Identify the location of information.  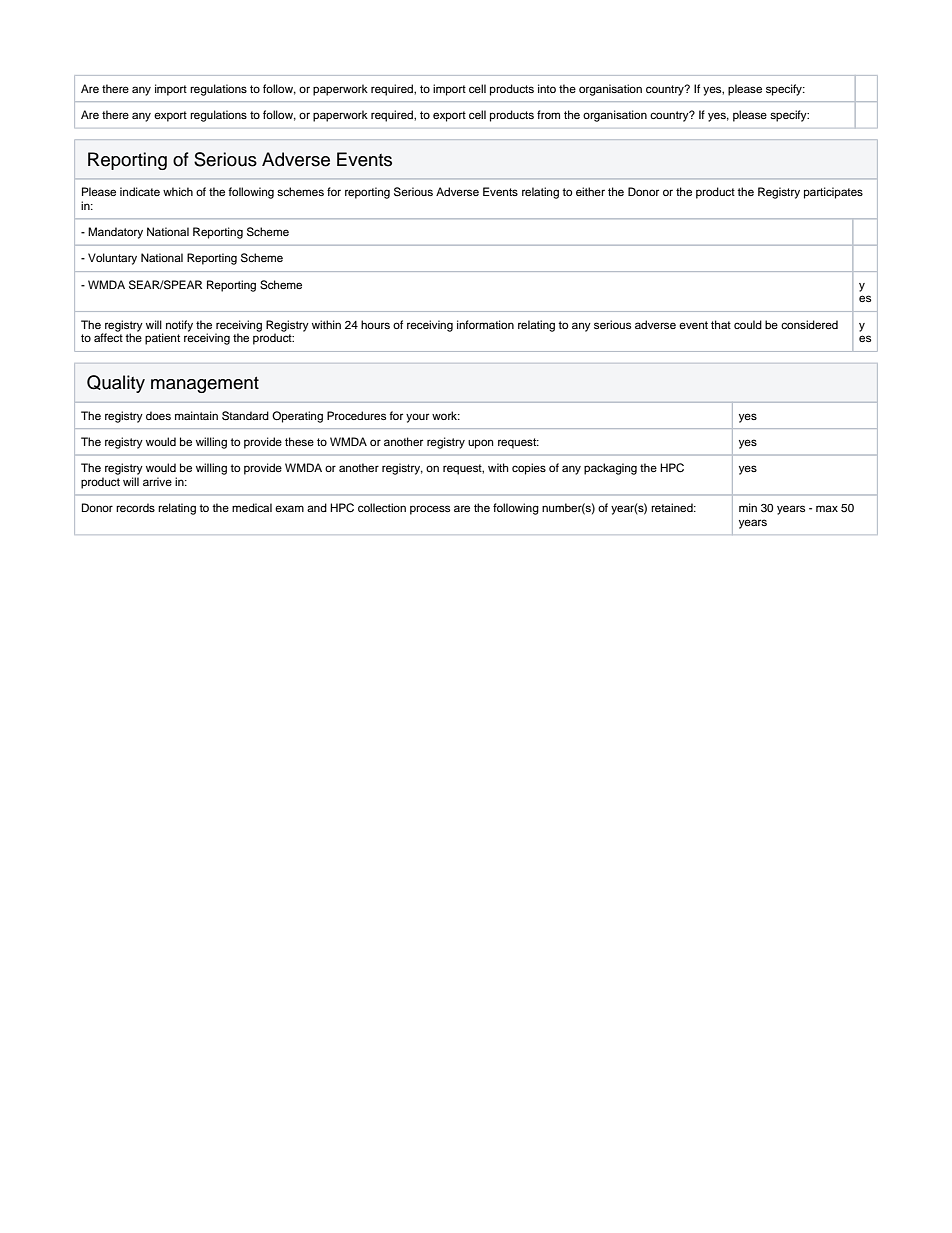
(485, 324).
